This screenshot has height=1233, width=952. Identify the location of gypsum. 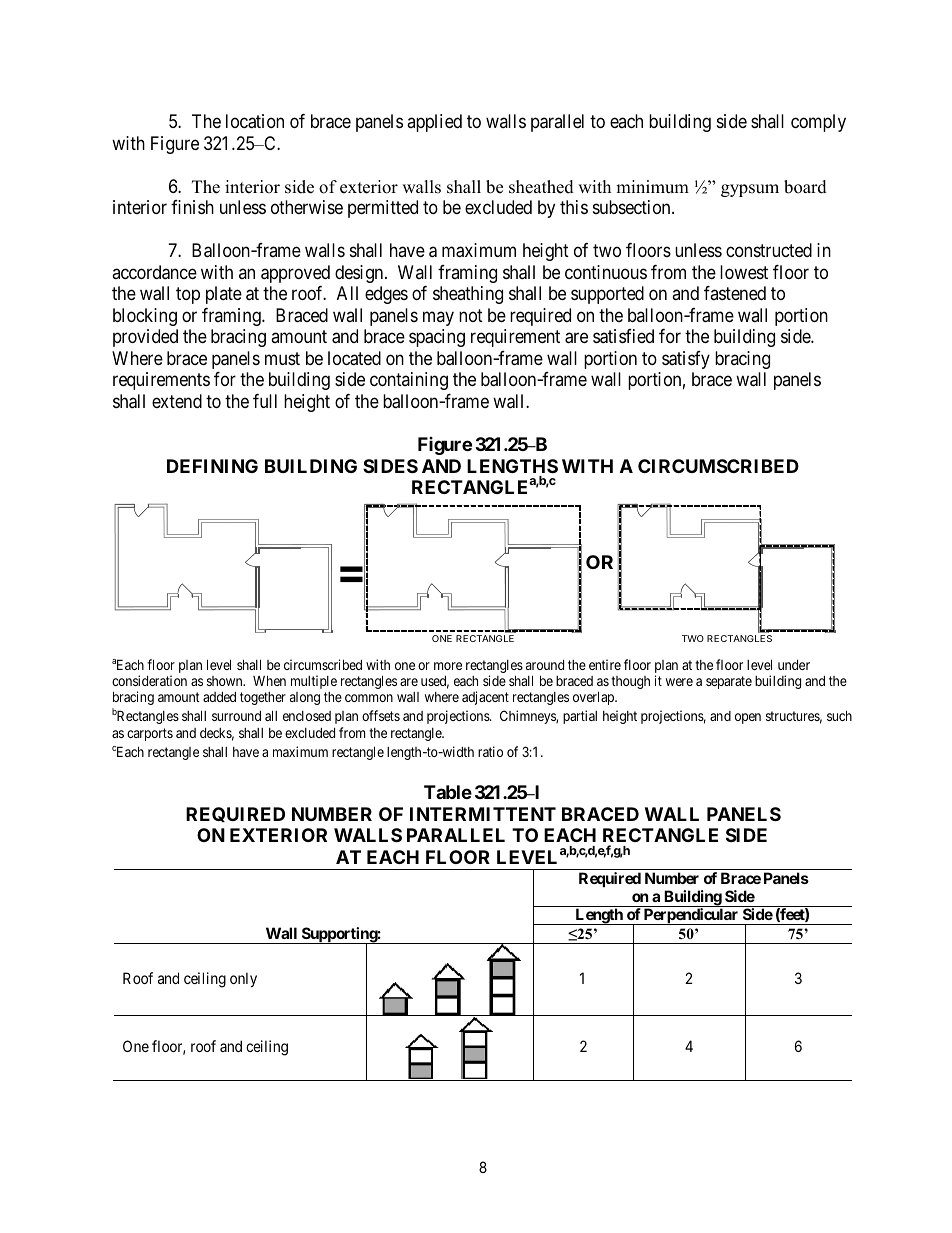
(750, 190).
